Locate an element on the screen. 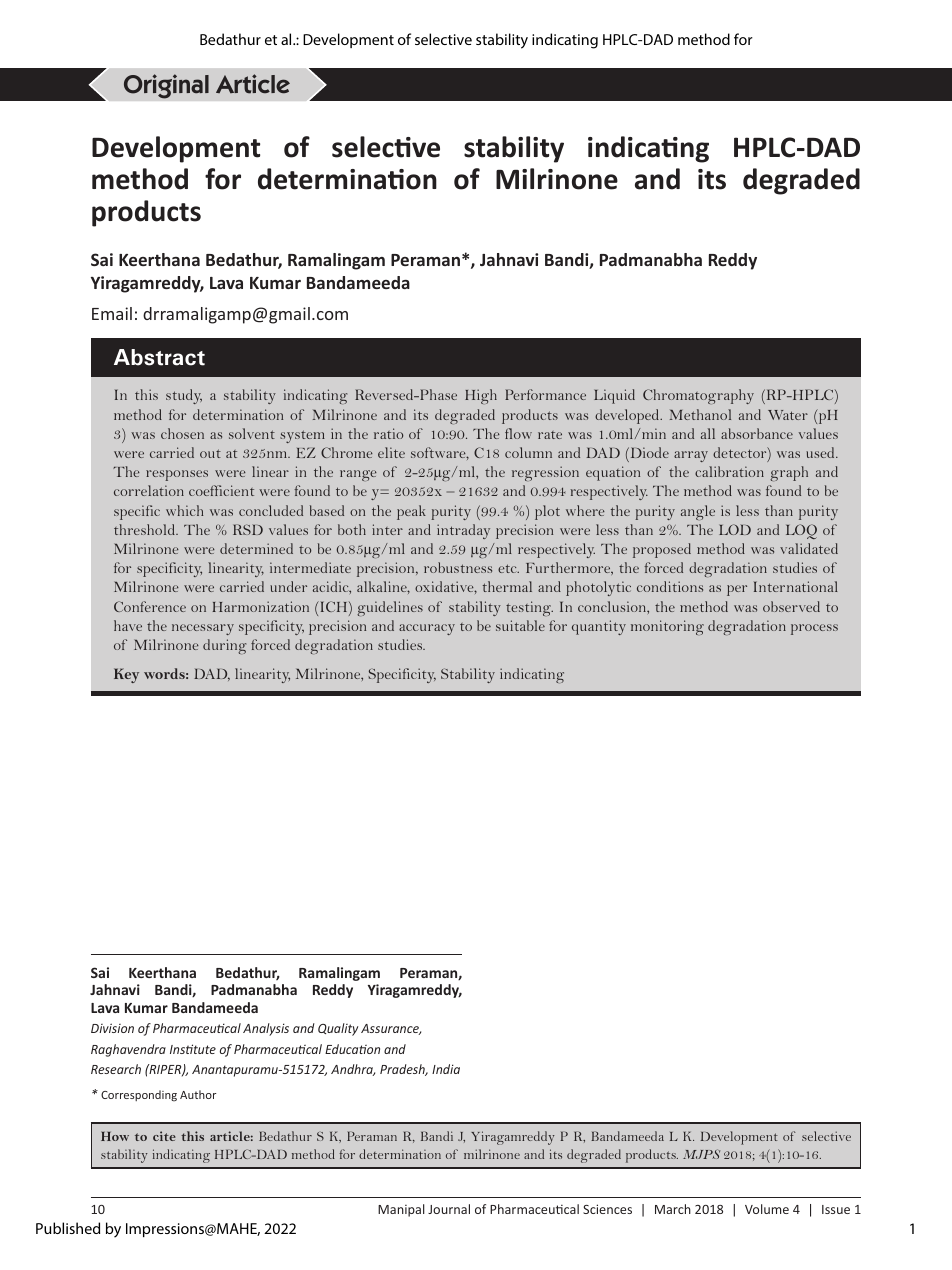 This screenshot has width=952, height=1270. Original is located at coordinates (166, 86).
